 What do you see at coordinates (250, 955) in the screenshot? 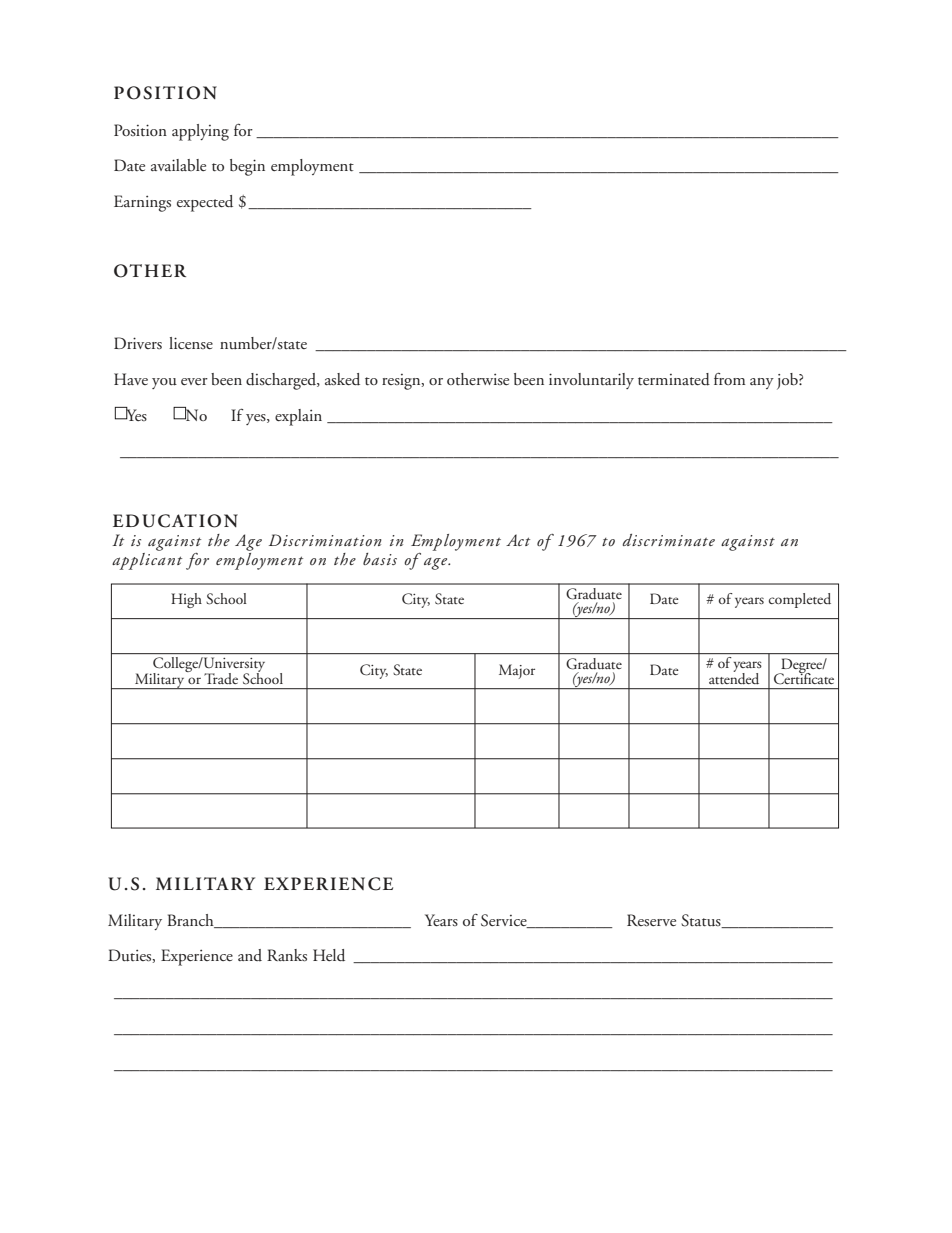
I see `and` at bounding box center [250, 955].
